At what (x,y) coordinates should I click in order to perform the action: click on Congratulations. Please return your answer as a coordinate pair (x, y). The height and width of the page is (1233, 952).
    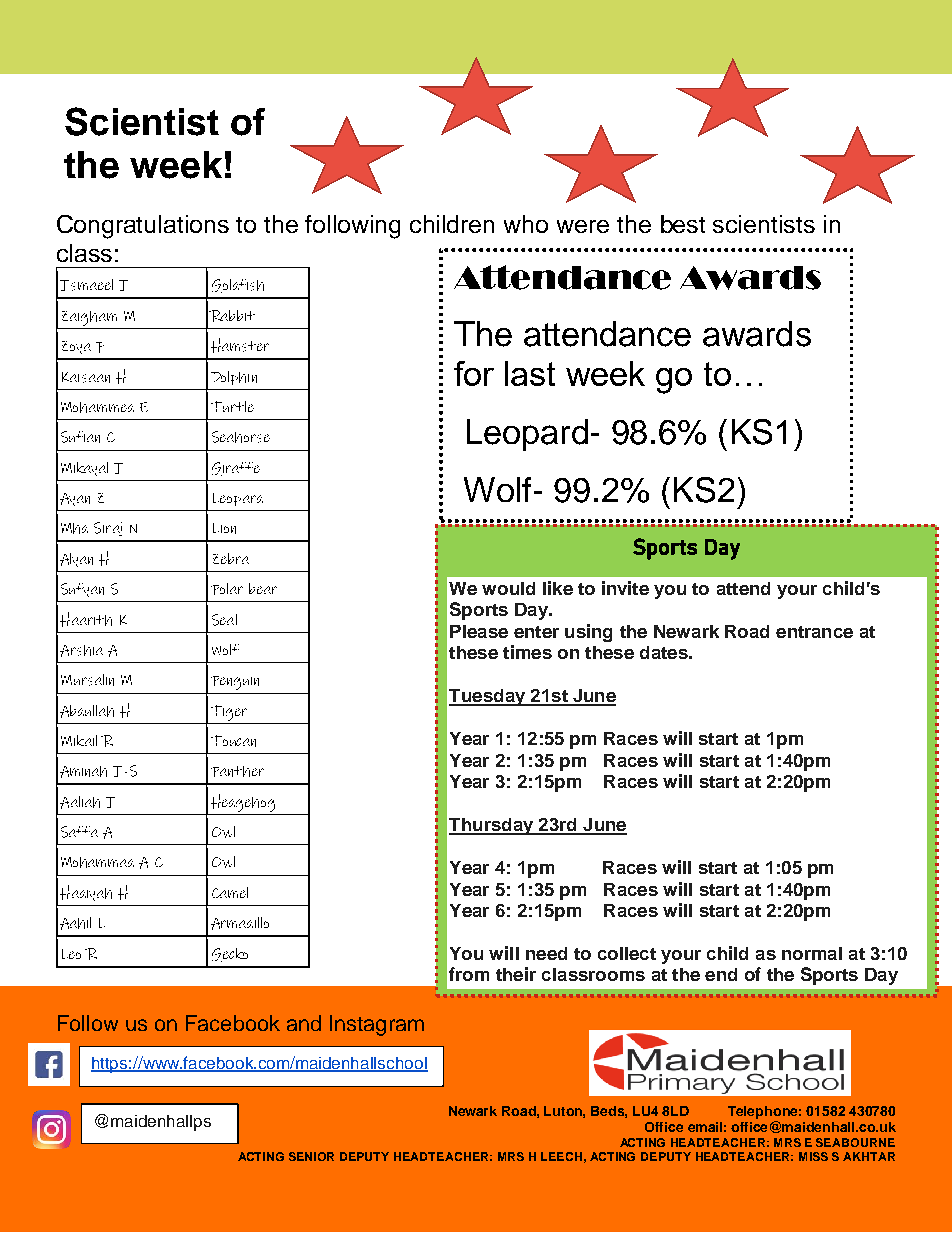
    Looking at the image, I should click on (143, 227).
